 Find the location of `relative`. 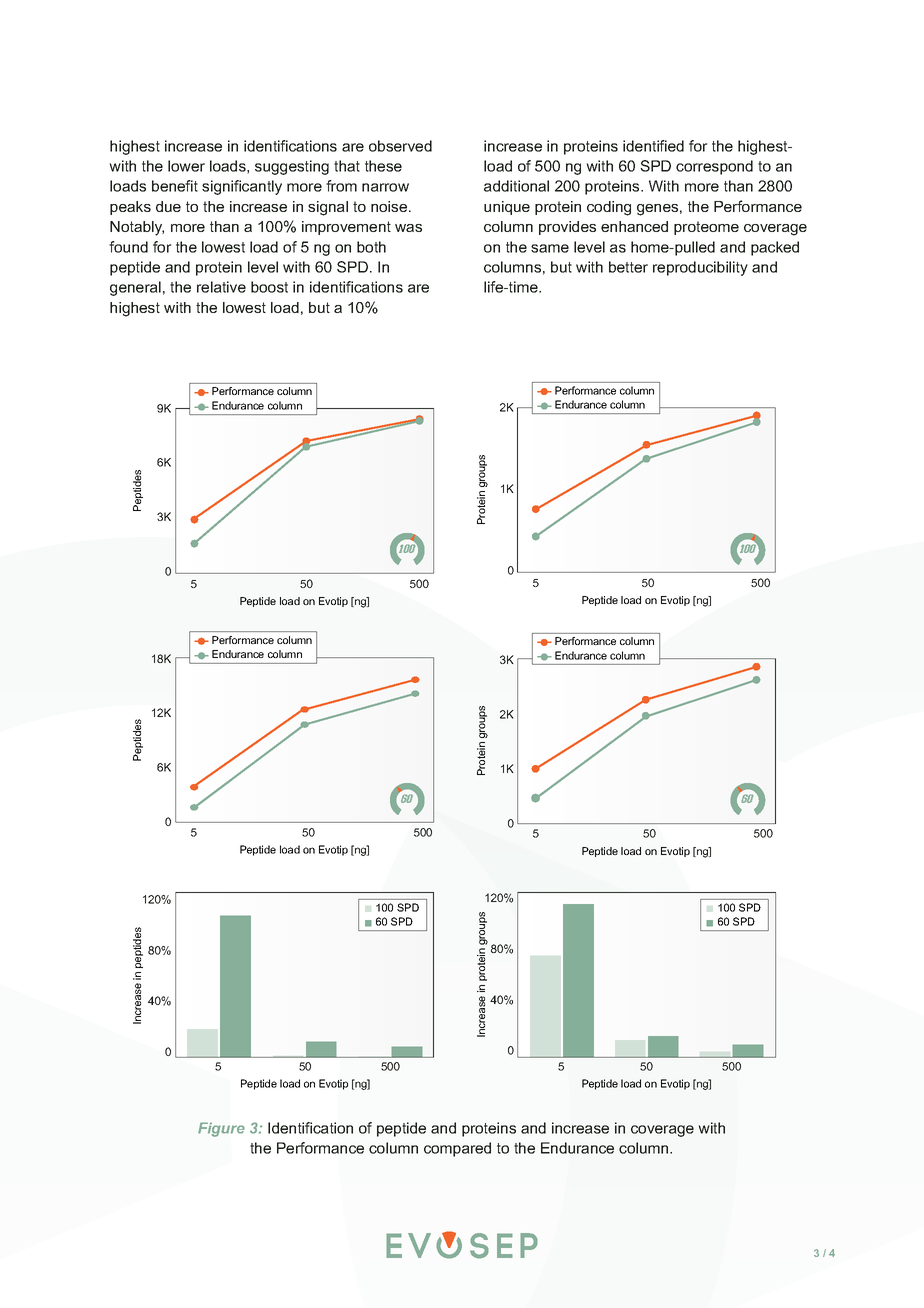

relative is located at coordinates (221, 287).
